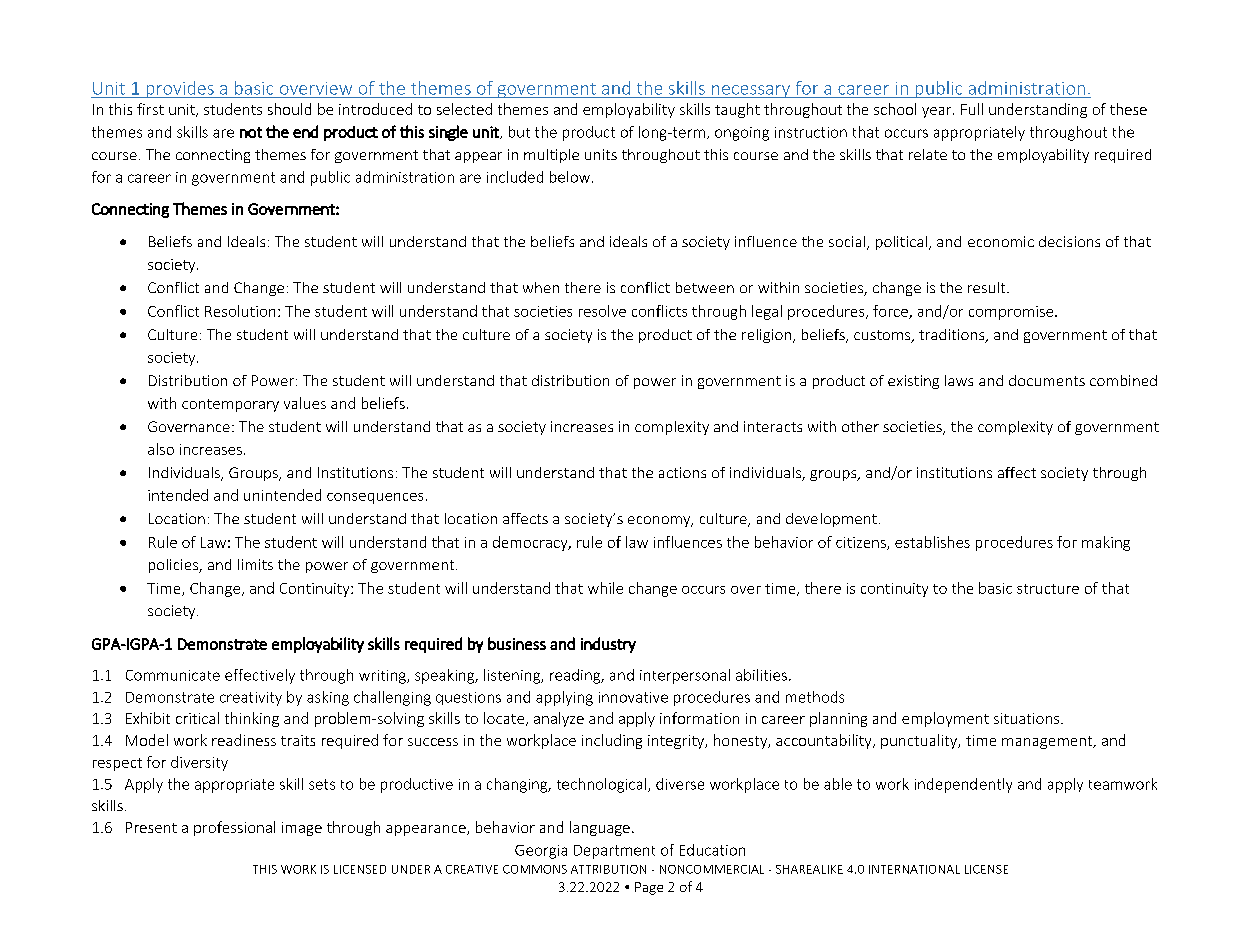 This image has height=952, width=1233. What do you see at coordinates (255, 564) in the image?
I see `limits` at bounding box center [255, 564].
